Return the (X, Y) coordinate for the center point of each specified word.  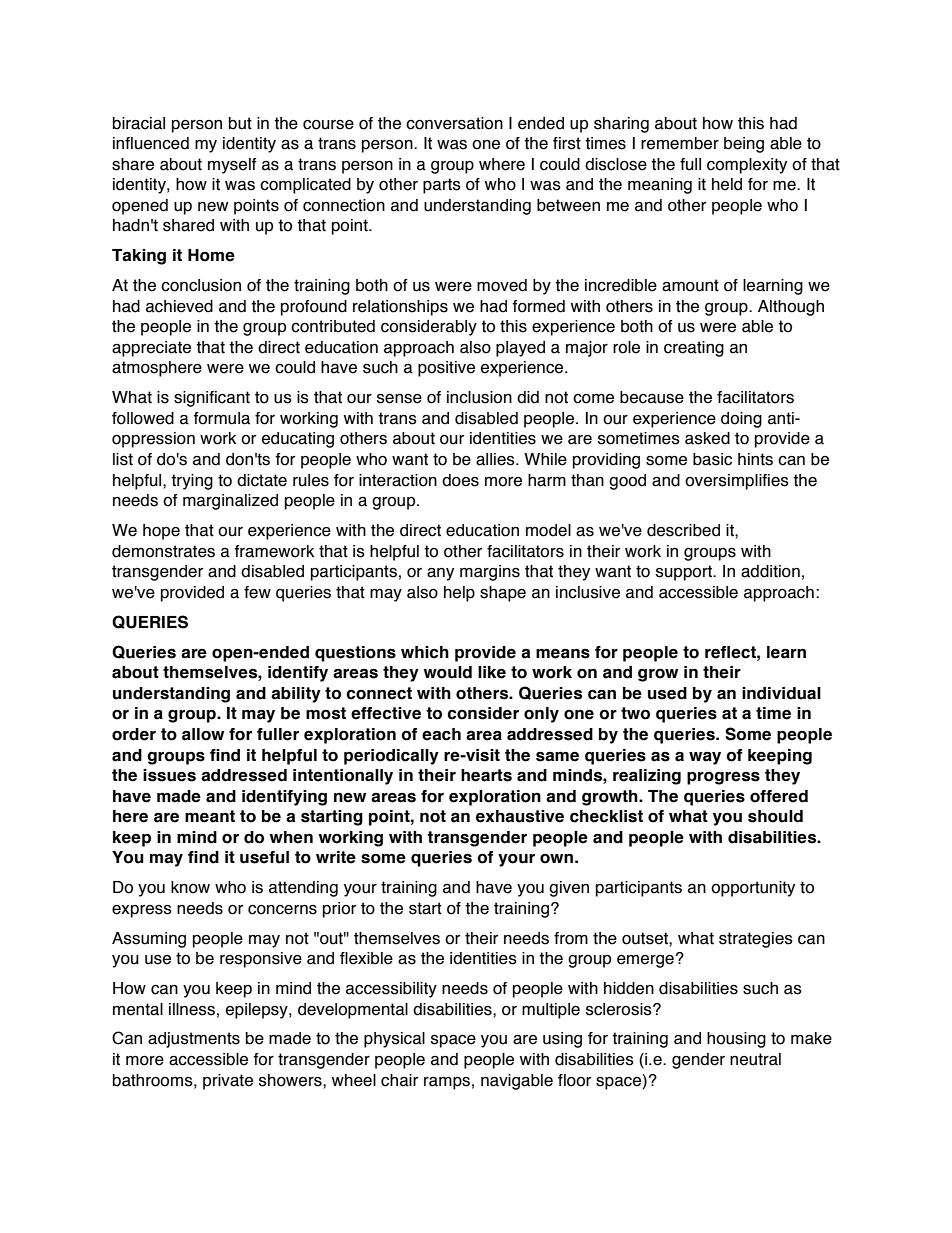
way (705, 758)
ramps (447, 1083)
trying (192, 482)
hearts (486, 775)
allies (496, 459)
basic (712, 459)
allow (203, 734)
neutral (755, 1059)
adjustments (194, 1040)
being (744, 145)
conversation (454, 123)
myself (232, 166)
